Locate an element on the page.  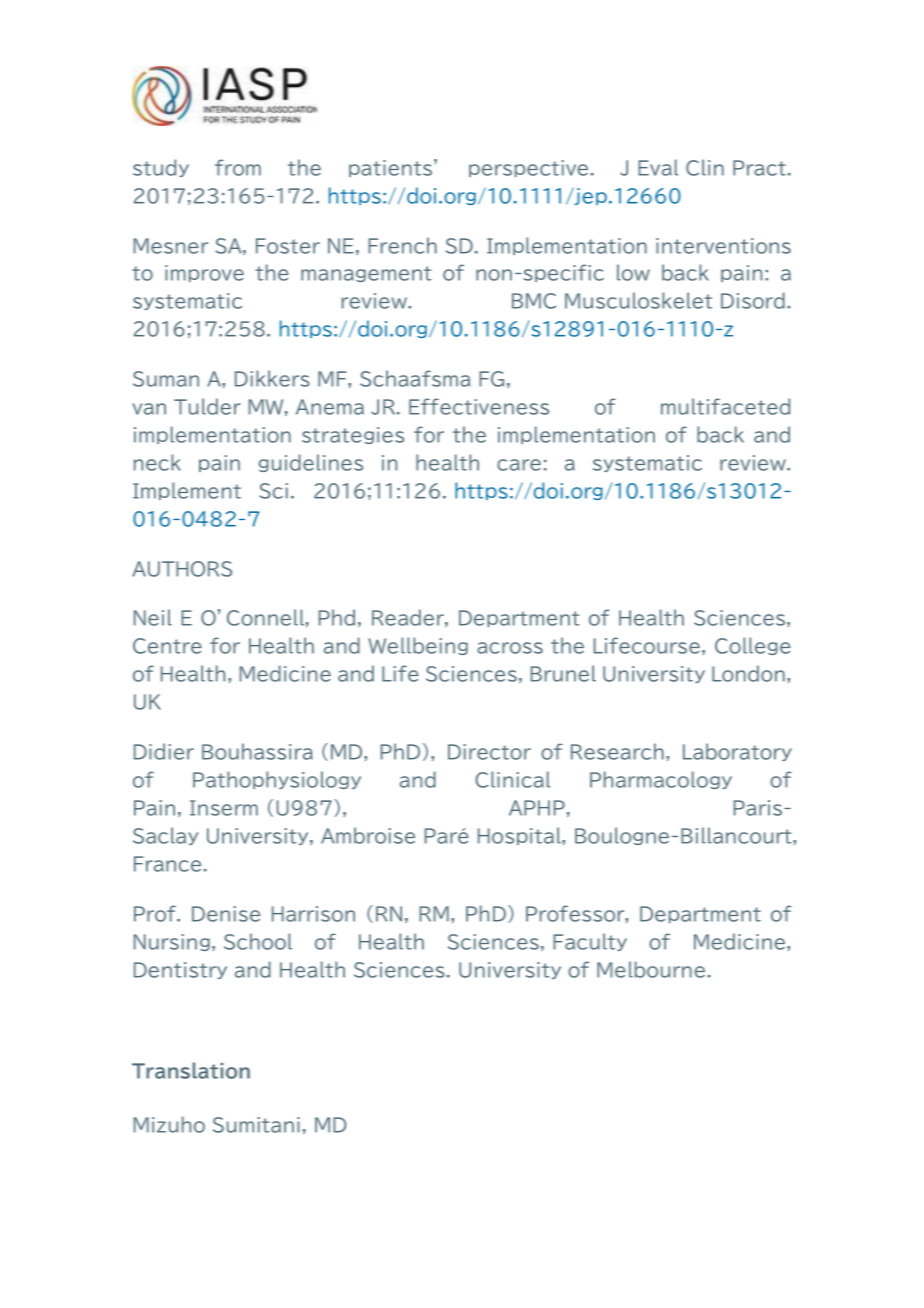
patients is located at coordinates (392, 168).
